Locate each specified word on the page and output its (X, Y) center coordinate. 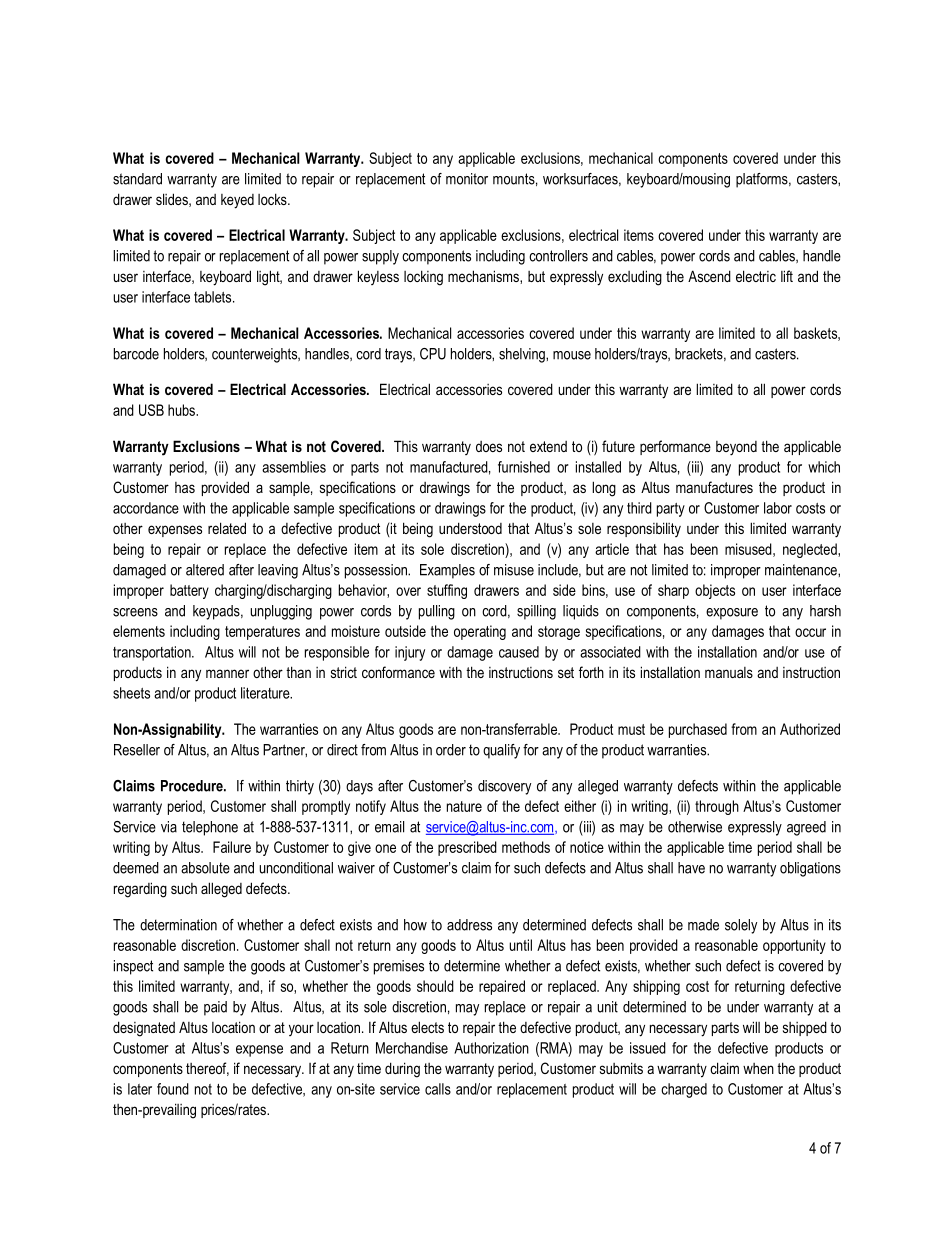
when (758, 1068)
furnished (524, 467)
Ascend (709, 276)
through (717, 807)
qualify (501, 751)
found (173, 1089)
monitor (467, 179)
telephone (210, 828)
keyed (237, 201)
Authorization (491, 1048)
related (227, 528)
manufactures (714, 487)
